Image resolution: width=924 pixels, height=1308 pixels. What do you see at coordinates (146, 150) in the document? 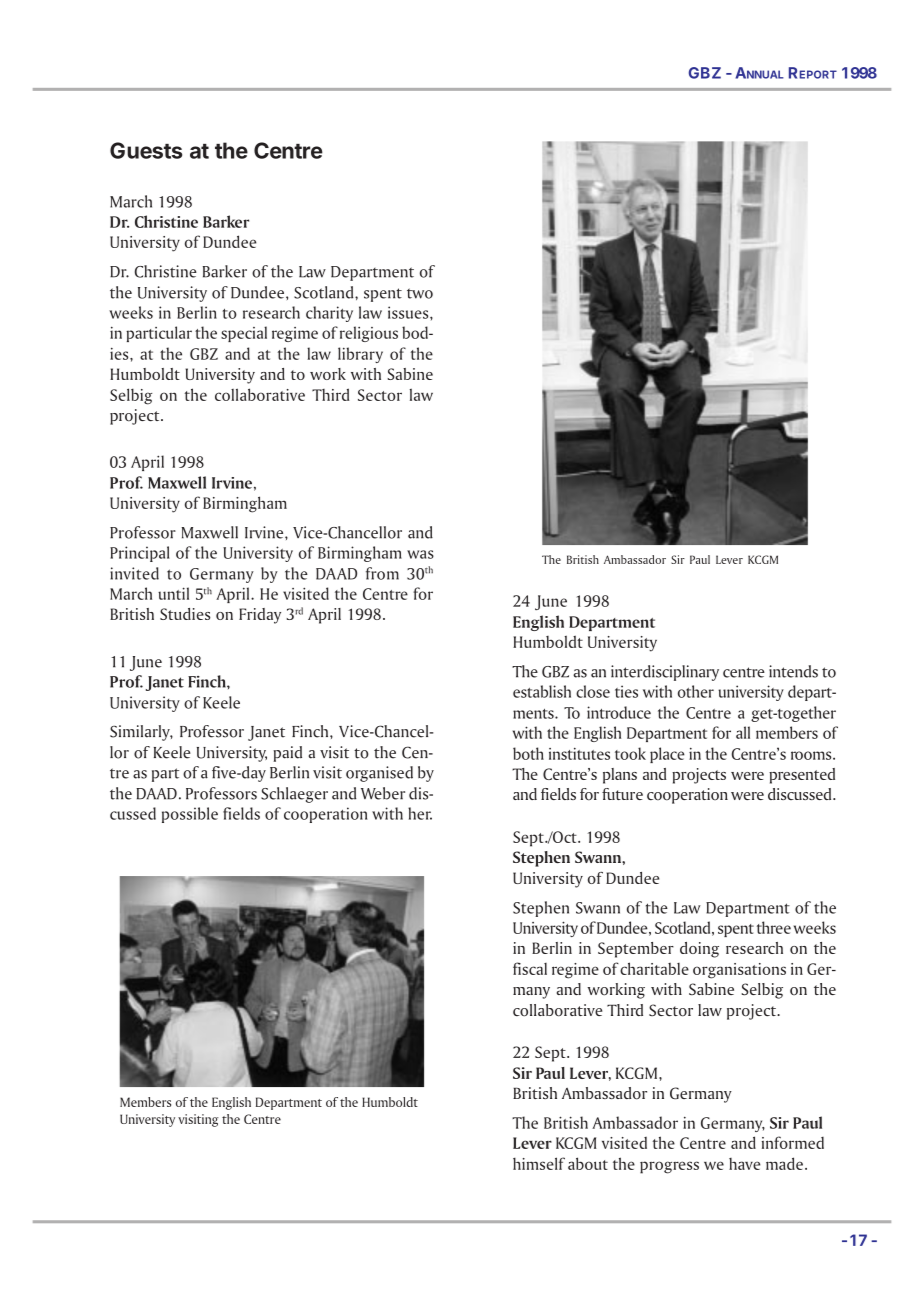
I see `Guests` at bounding box center [146, 150].
